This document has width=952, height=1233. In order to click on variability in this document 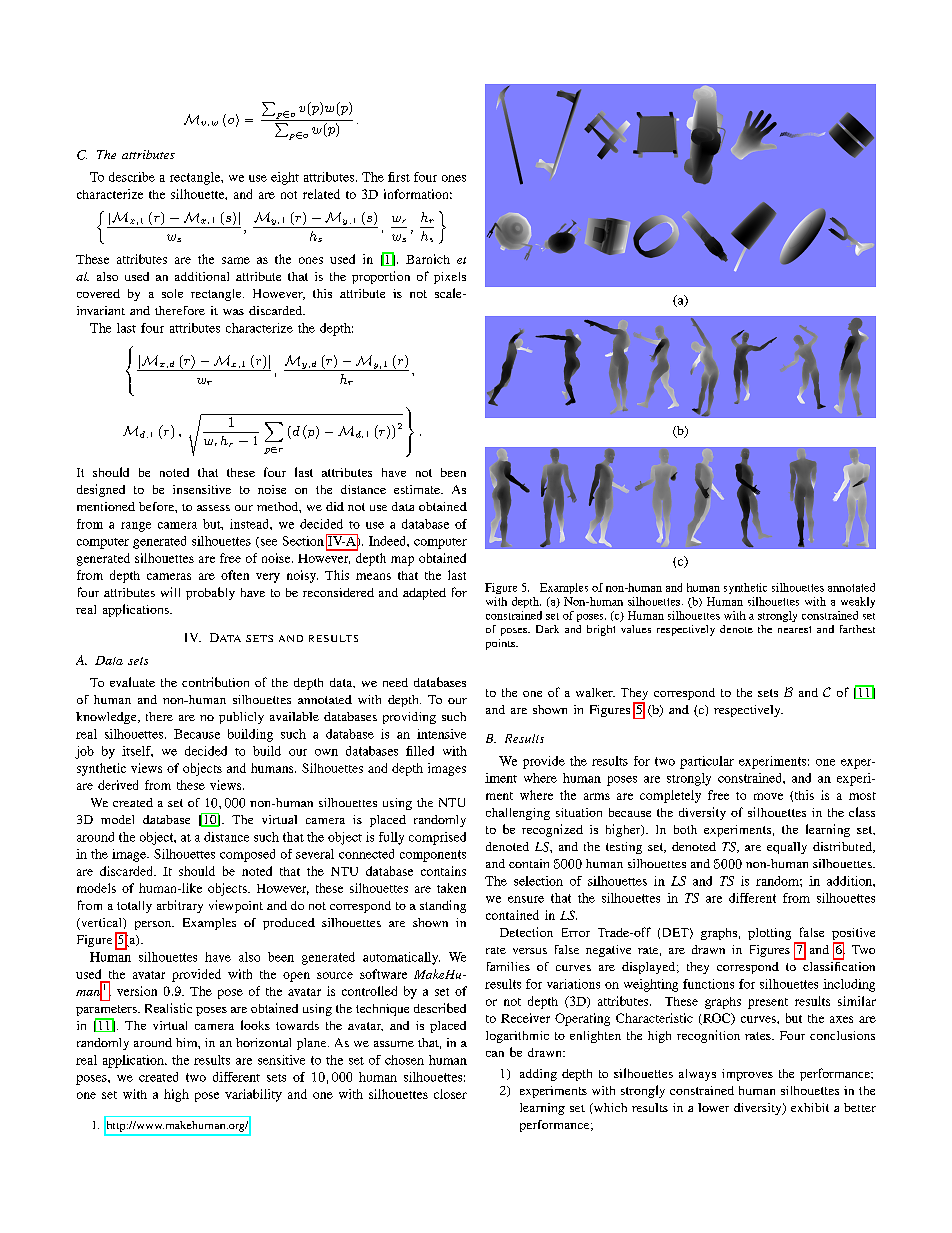, I will do `click(253, 1095)`.
